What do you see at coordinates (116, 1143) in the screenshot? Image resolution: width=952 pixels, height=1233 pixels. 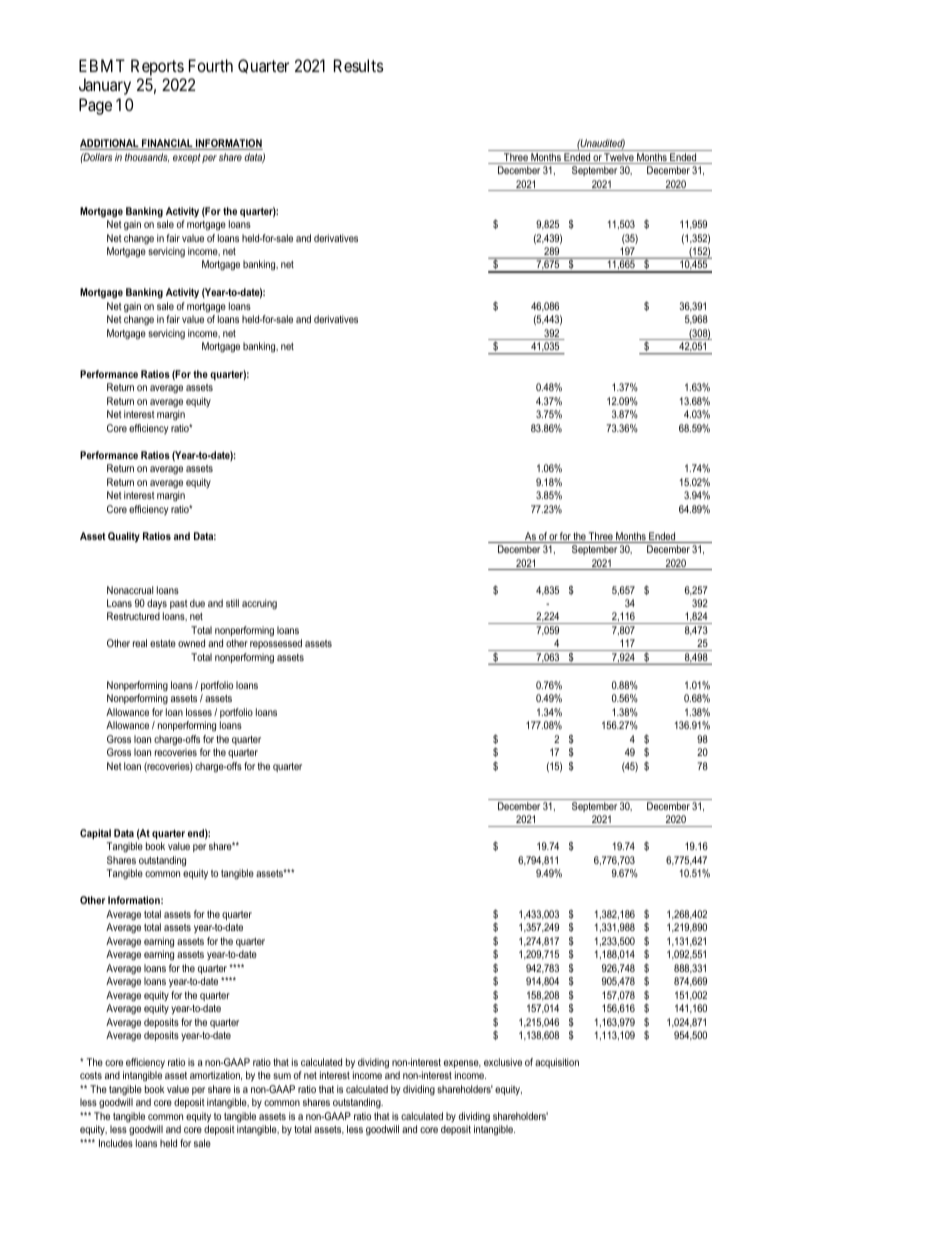 I see `Includes` at bounding box center [116, 1143].
